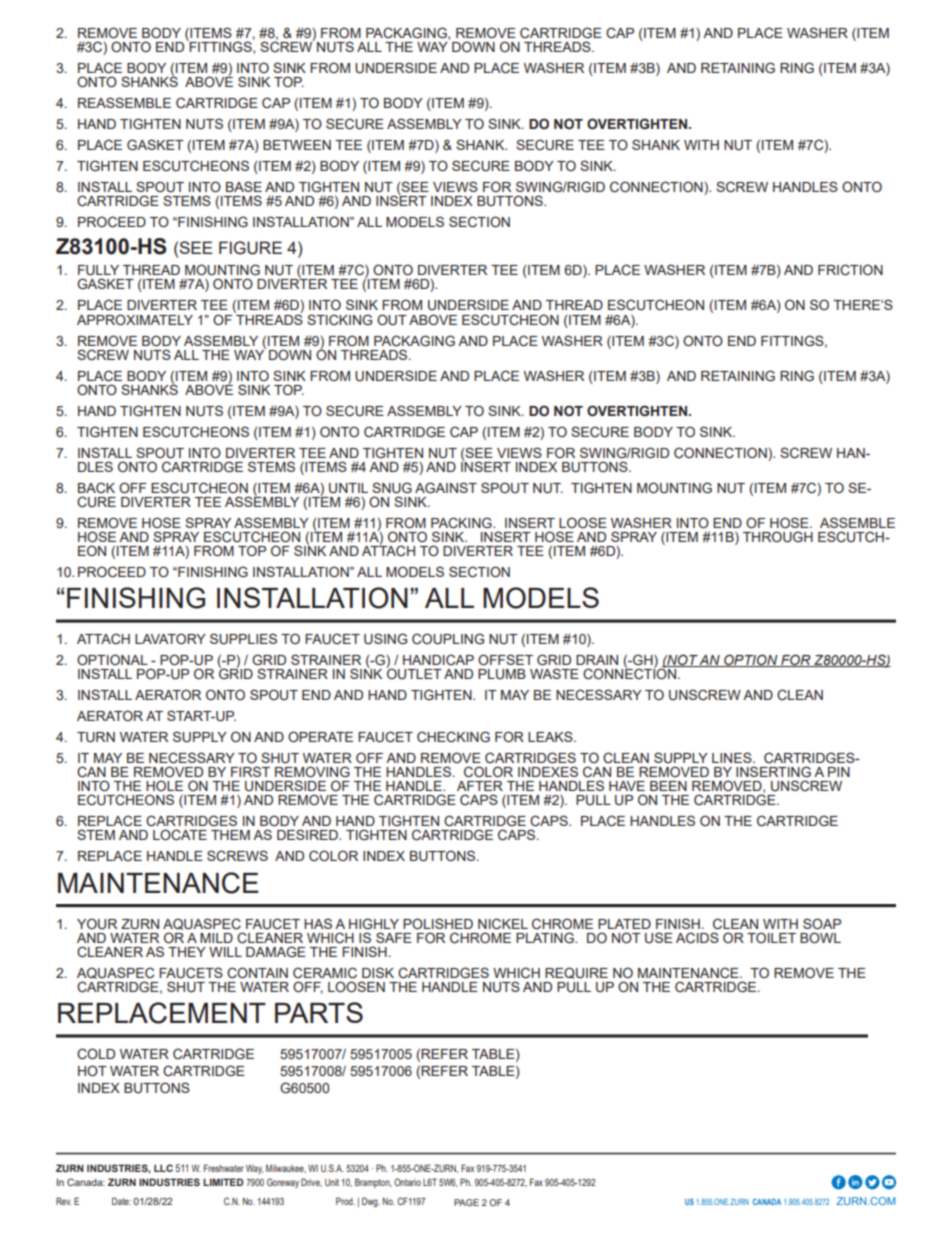 Image resolution: width=952 pixels, height=1233 pixels. What do you see at coordinates (163, 1168) in the screenshot?
I see `LLC` at bounding box center [163, 1168].
